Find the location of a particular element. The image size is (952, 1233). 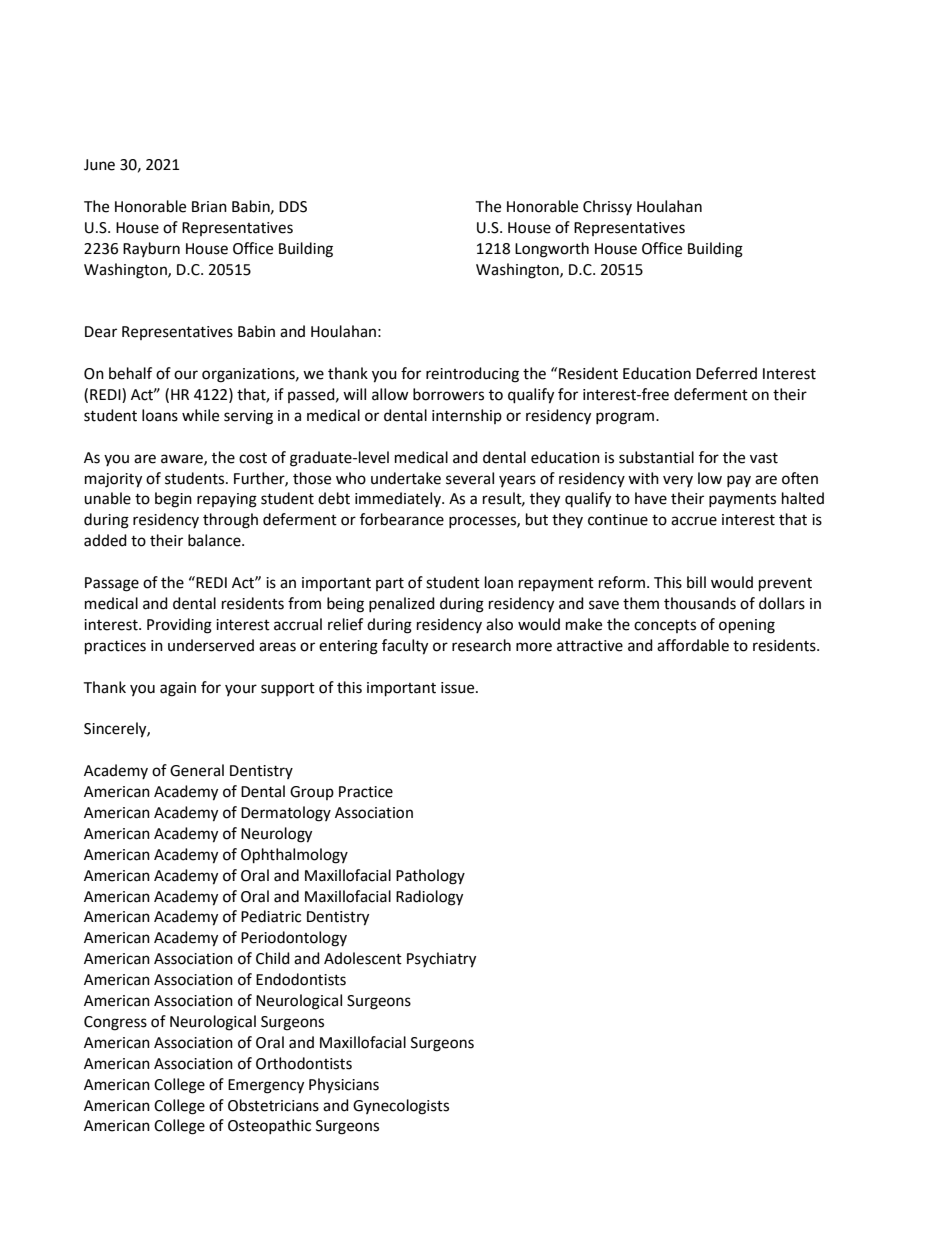

Deferred is located at coordinates (726, 373).
